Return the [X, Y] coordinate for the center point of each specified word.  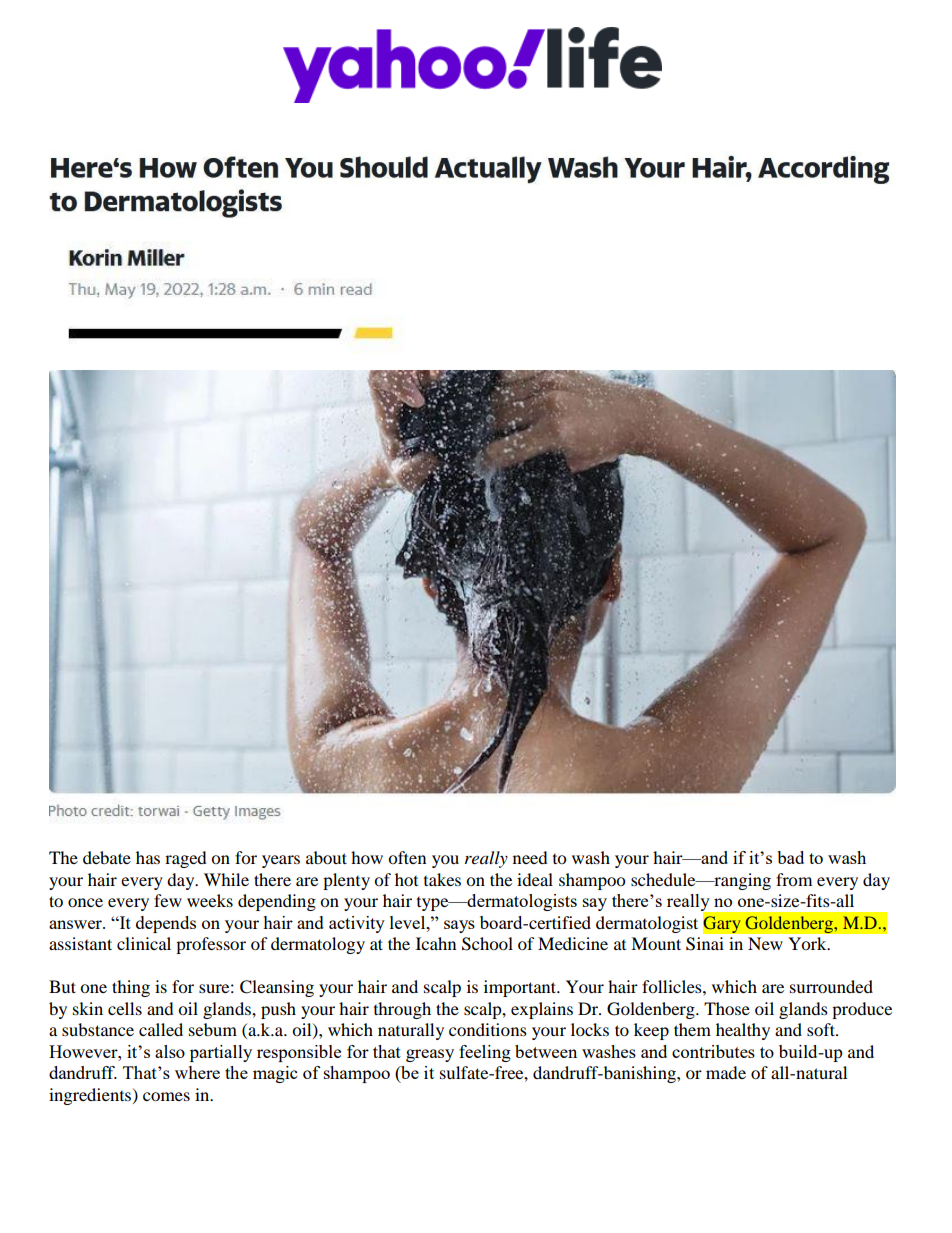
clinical [144, 943]
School [487, 944]
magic [275, 1074]
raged [186, 859]
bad [790, 857]
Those [727, 1008]
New [765, 943]
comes [166, 1096]
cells [125, 1008]
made [726, 1072]
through [402, 1010]
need [530, 857]
